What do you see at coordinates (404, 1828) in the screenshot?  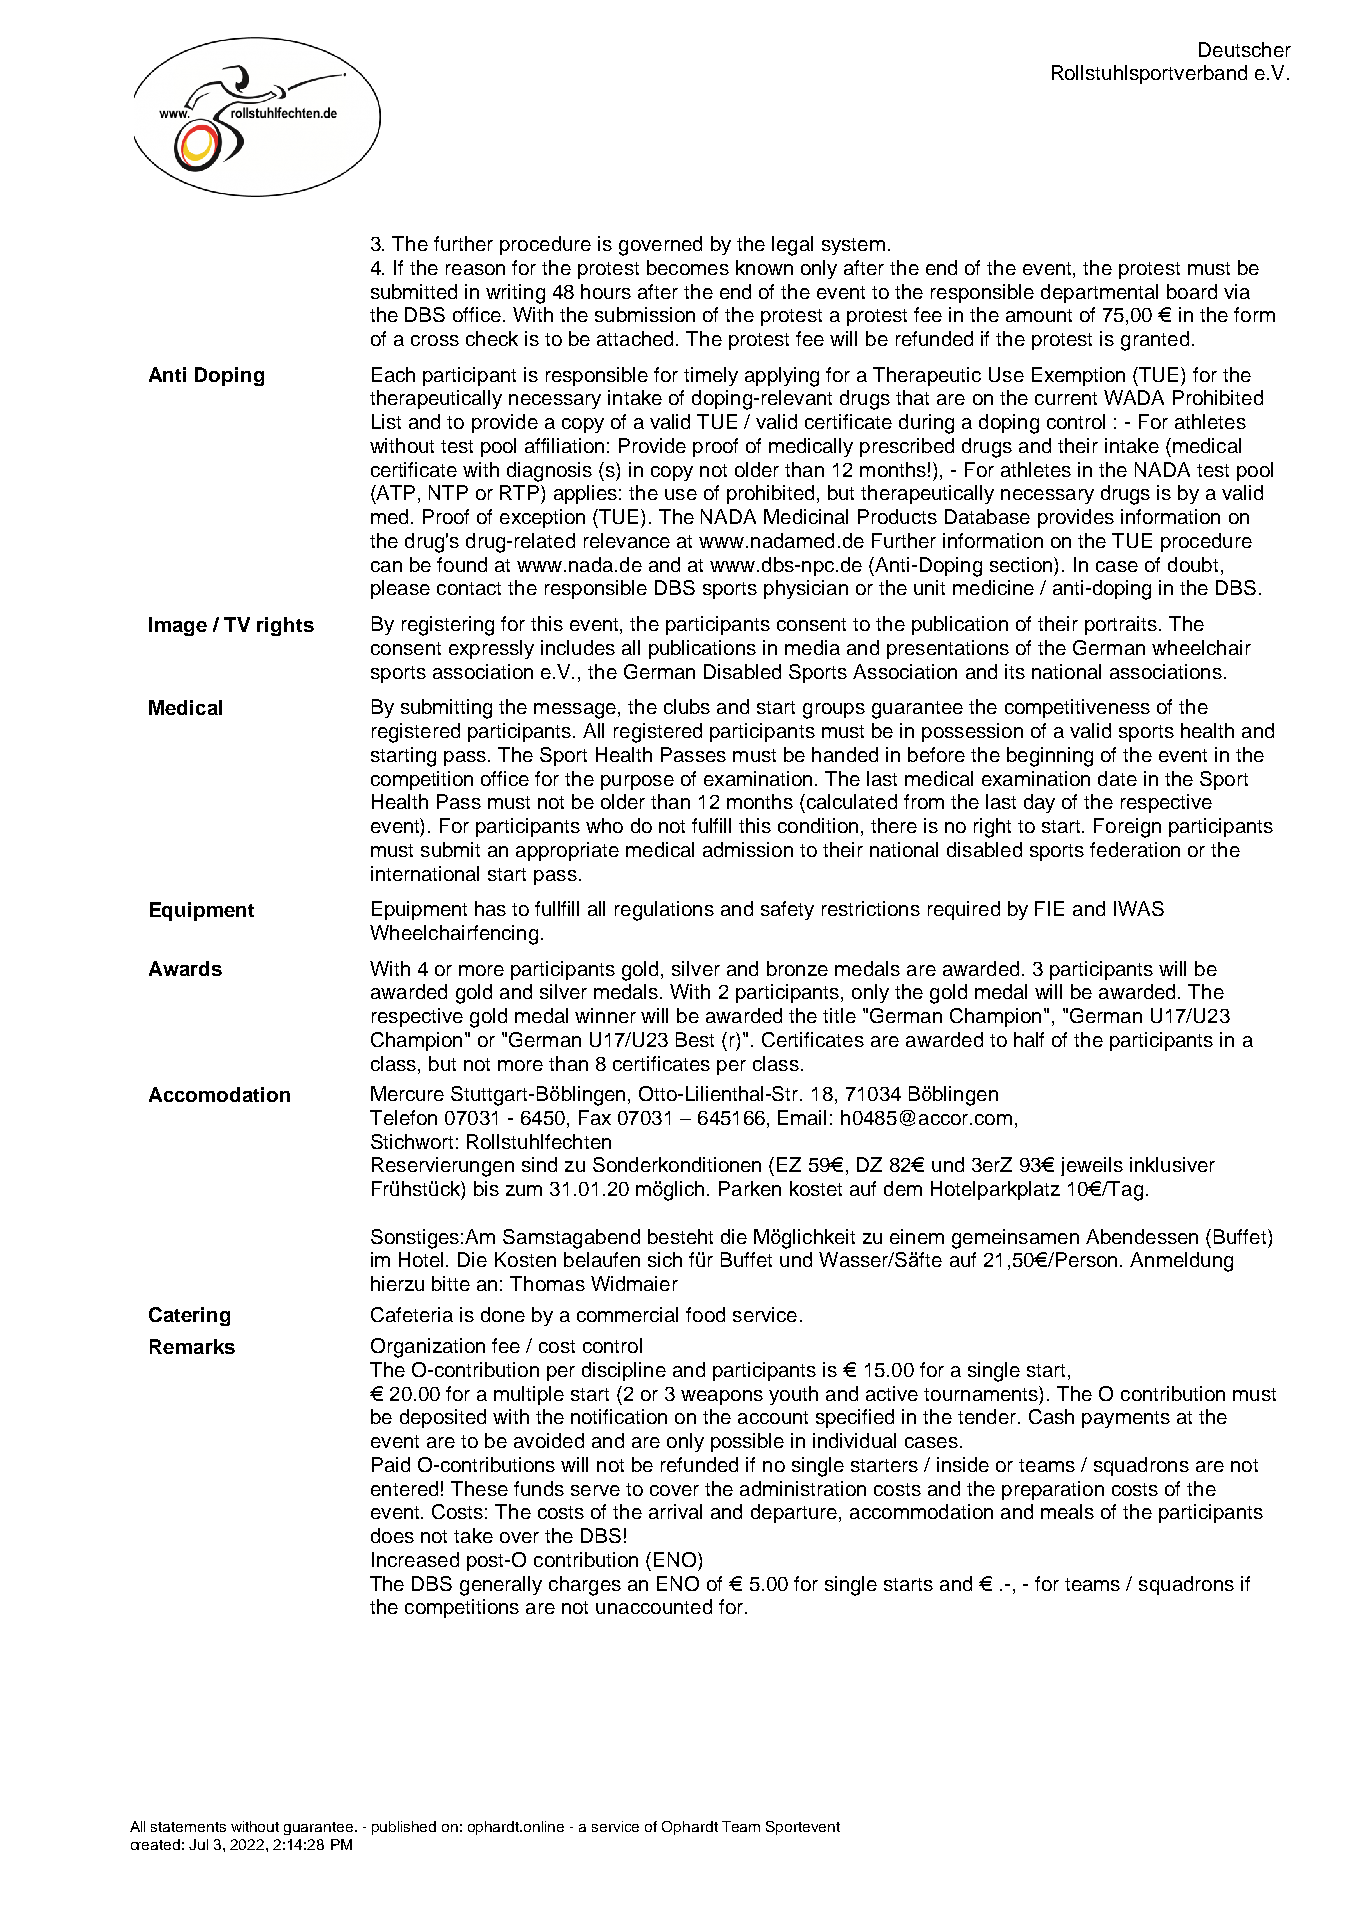 I see `published` at bounding box center [404, 1828].
